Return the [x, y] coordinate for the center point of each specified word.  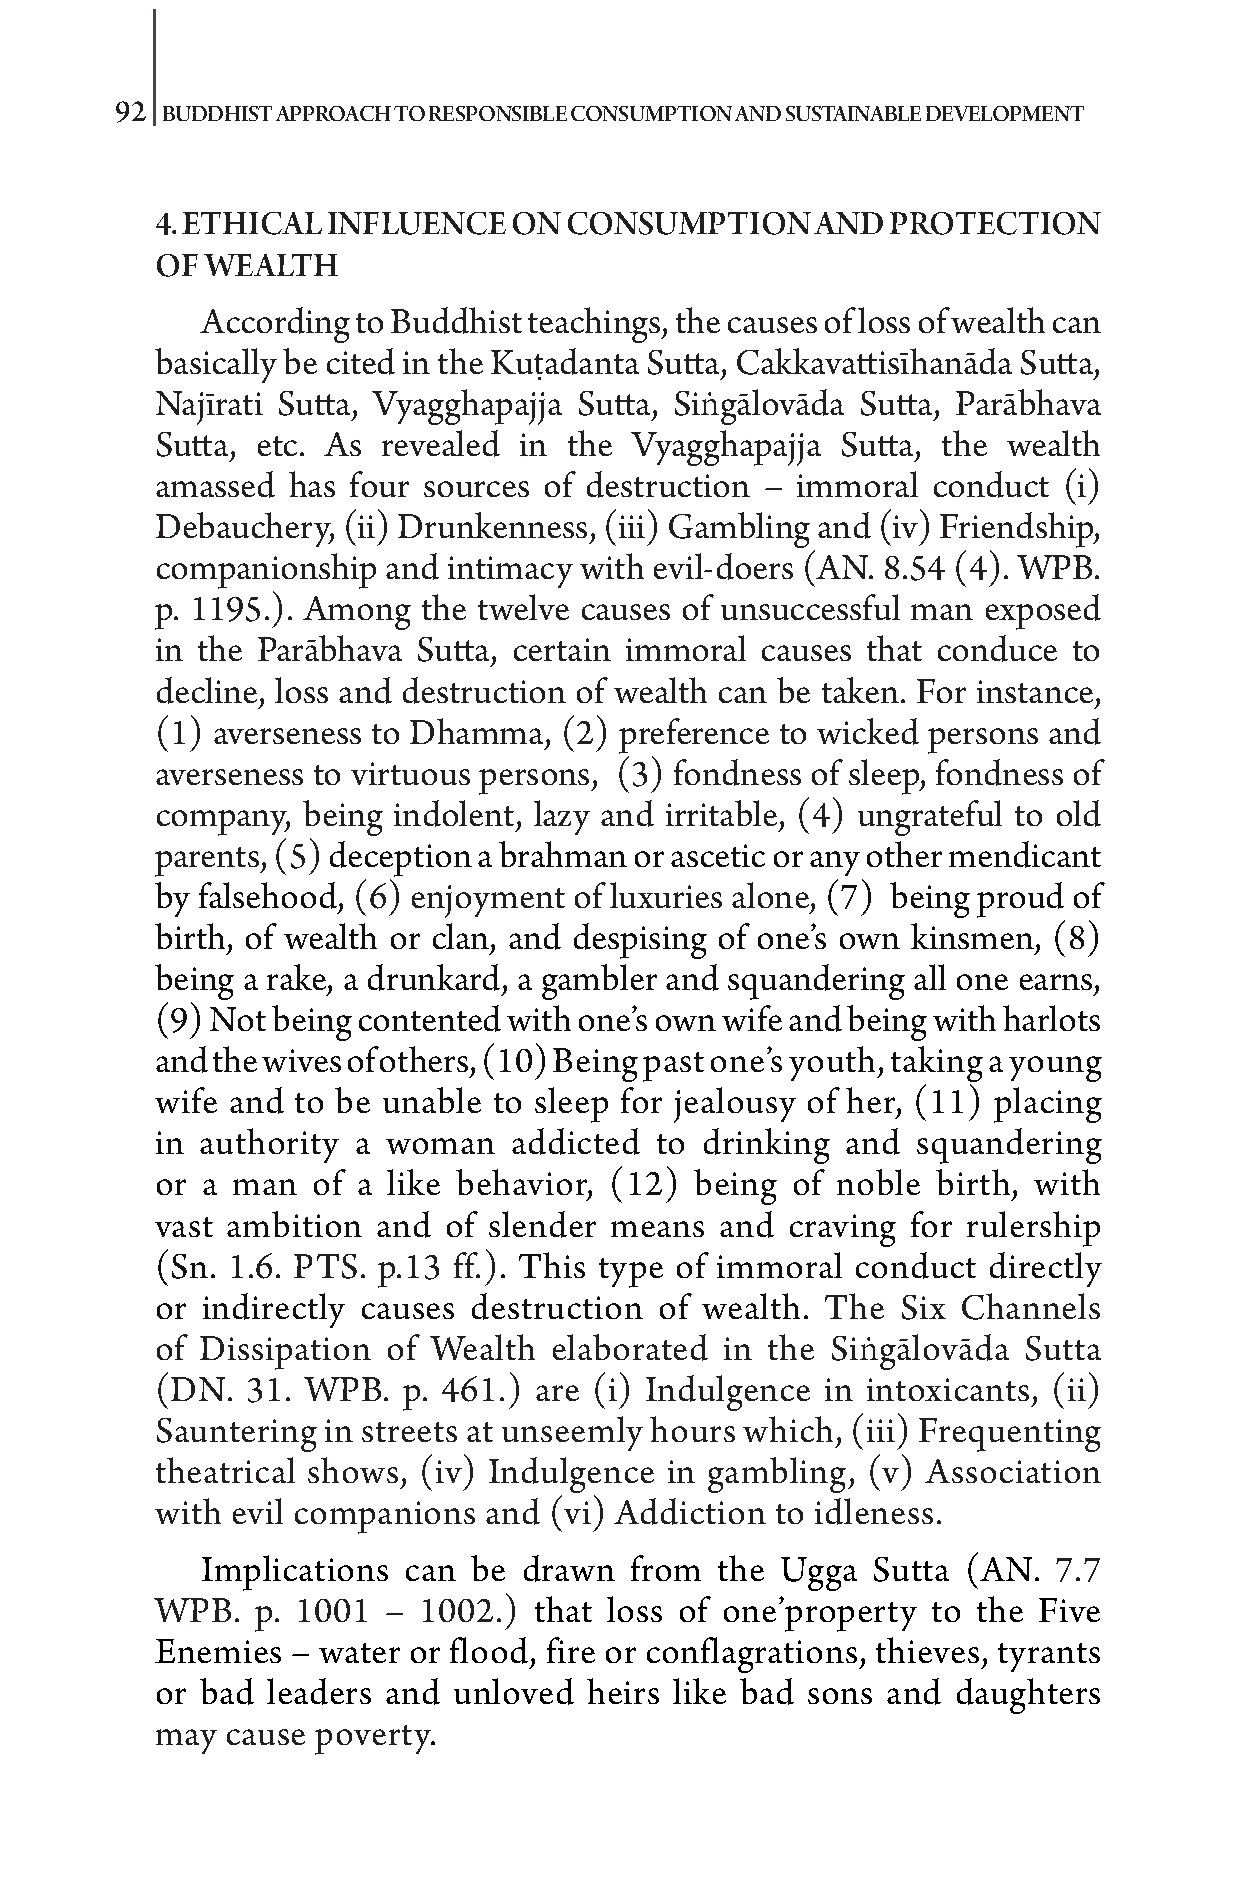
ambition [294, 1224]
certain [562, 649]
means [657, 1229]
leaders [319, 1691]
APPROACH [333, 113]
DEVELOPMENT [1005, 113]
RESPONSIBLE [498, 113]
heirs [623, 1691]
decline [207, 690]
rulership [1033, 1229]
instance [1035, 691]
